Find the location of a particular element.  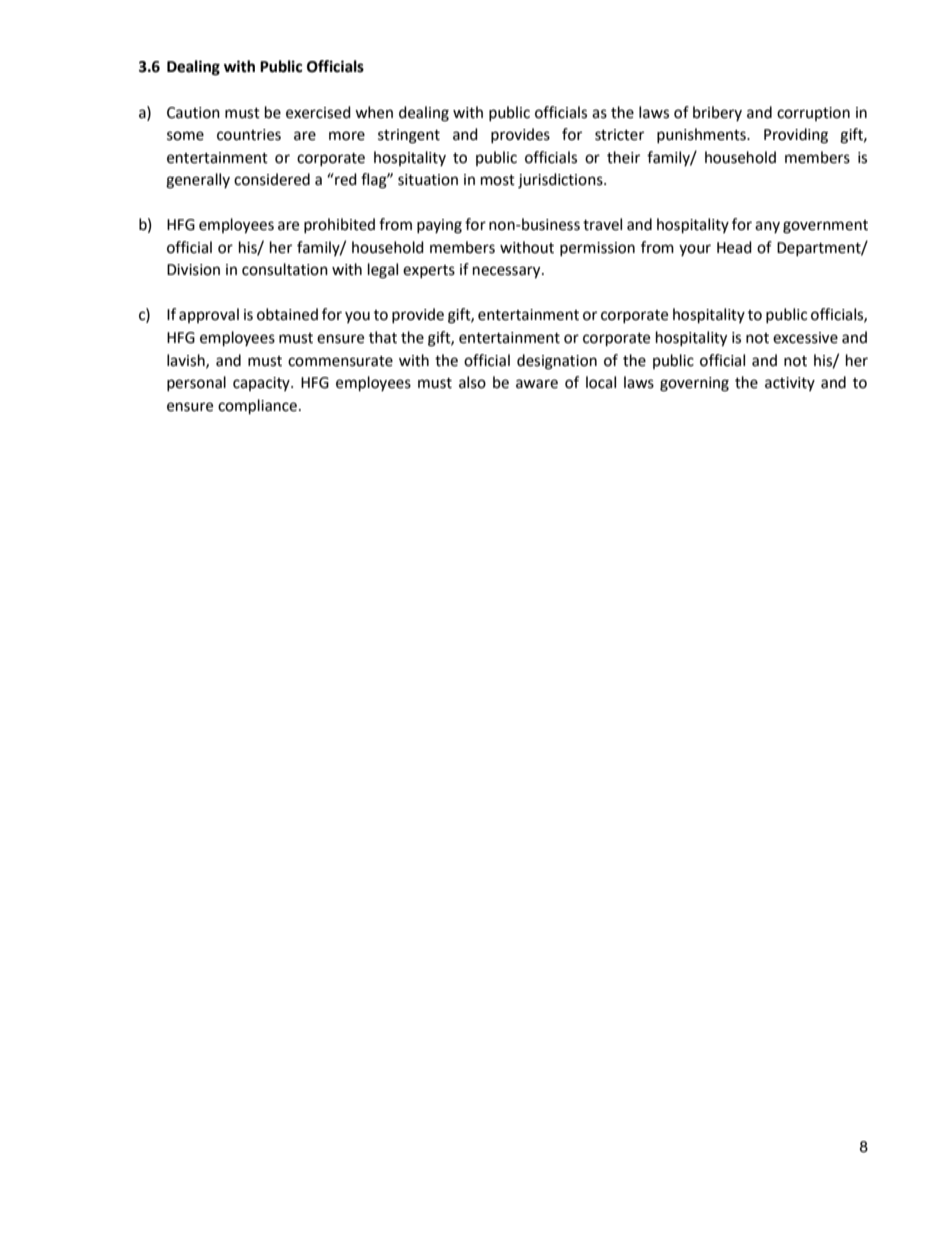

bribery is located at coordinates (717, 113).
